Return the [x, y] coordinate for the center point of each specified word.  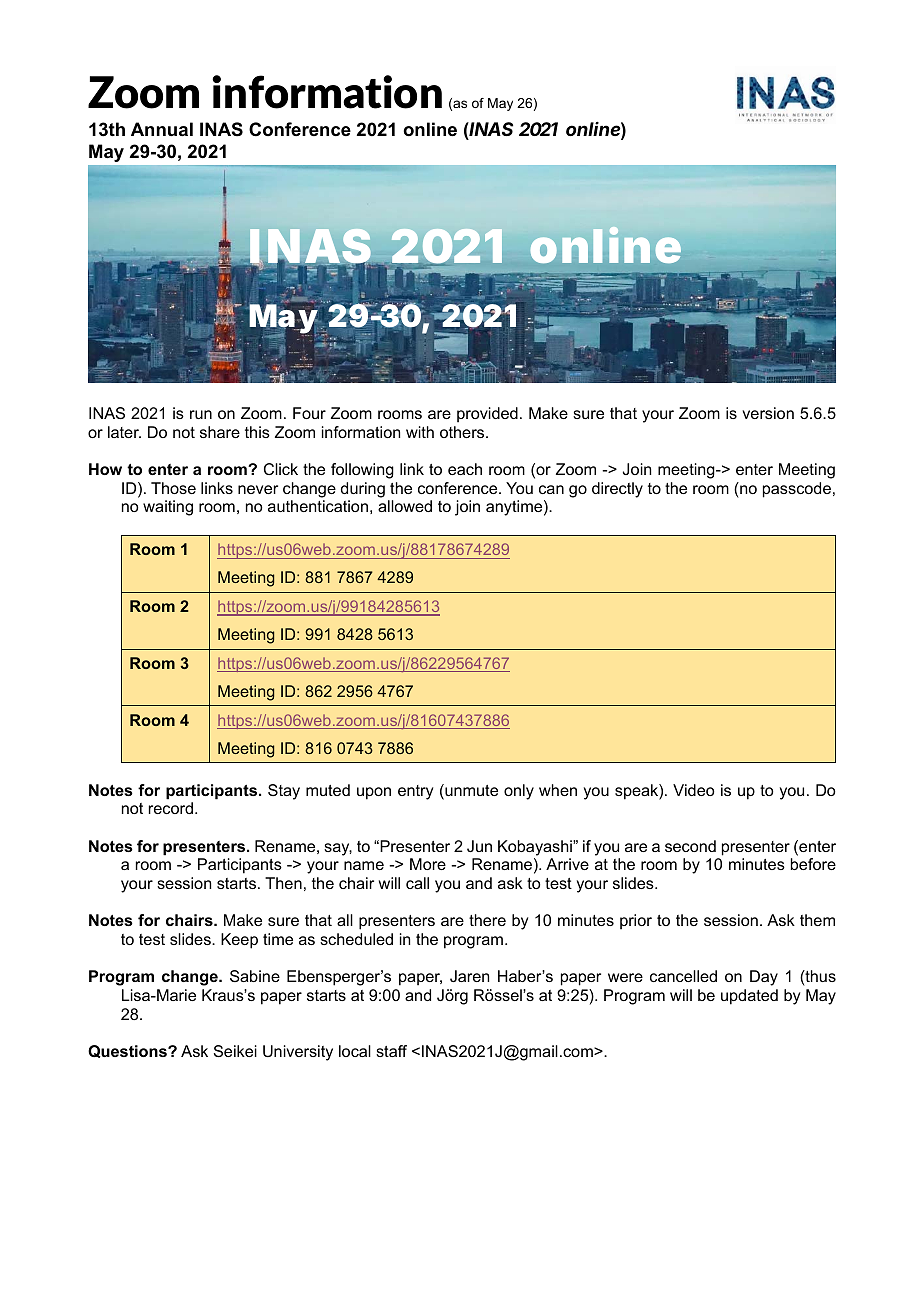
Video [694, 790]
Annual [162, 129]
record [171, 808]
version [768, 413]
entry [415, 792]
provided [487, 415]
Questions [128, 1051]
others [463, 432]
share [220, 432]
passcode [797, 490]
